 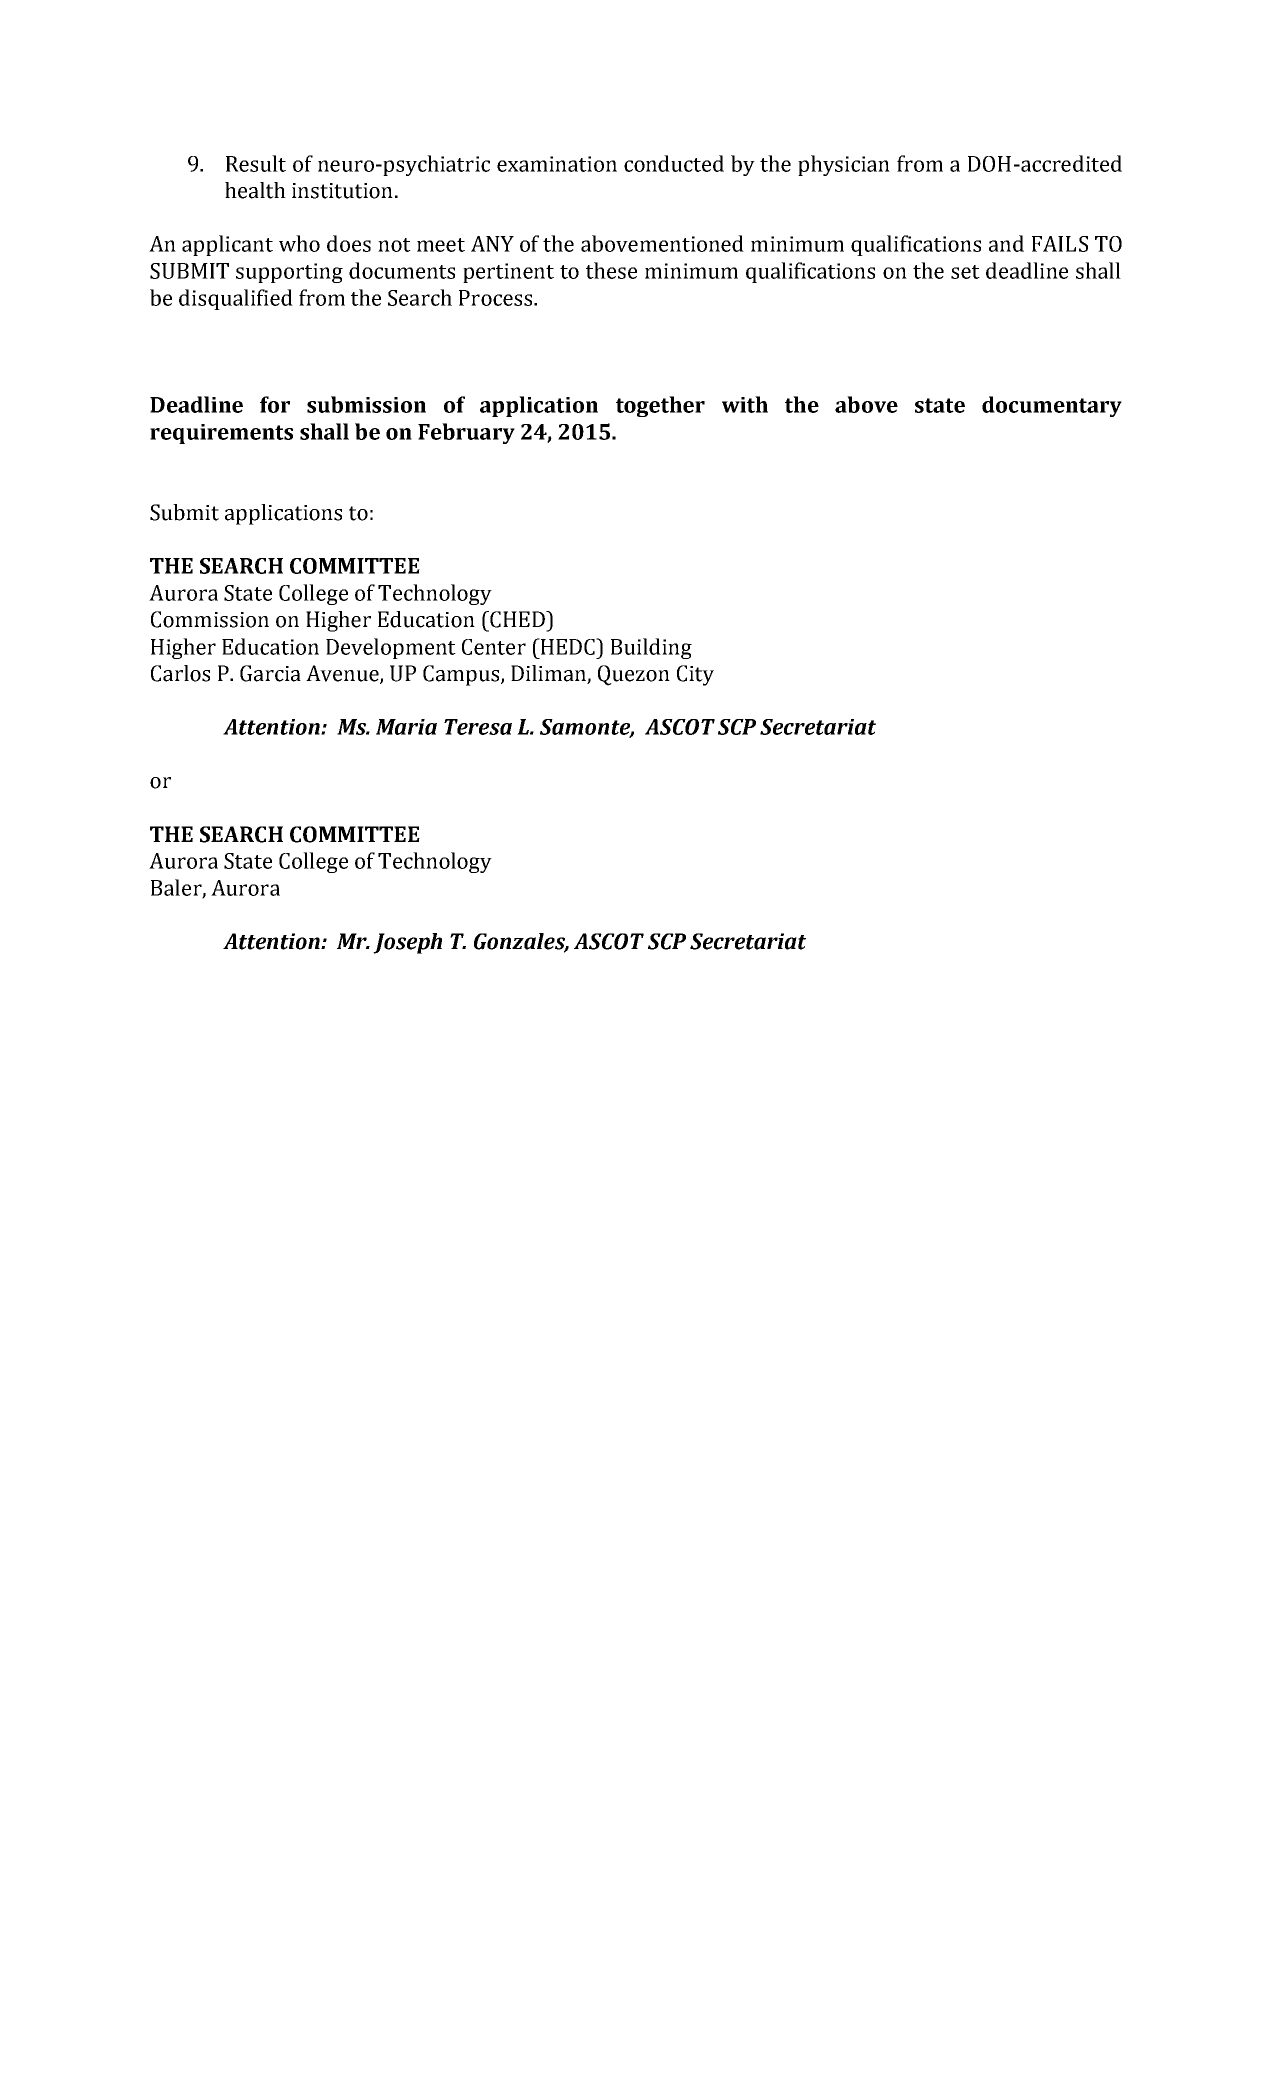 I want to click on conducted, so click(x=674, y=163).
